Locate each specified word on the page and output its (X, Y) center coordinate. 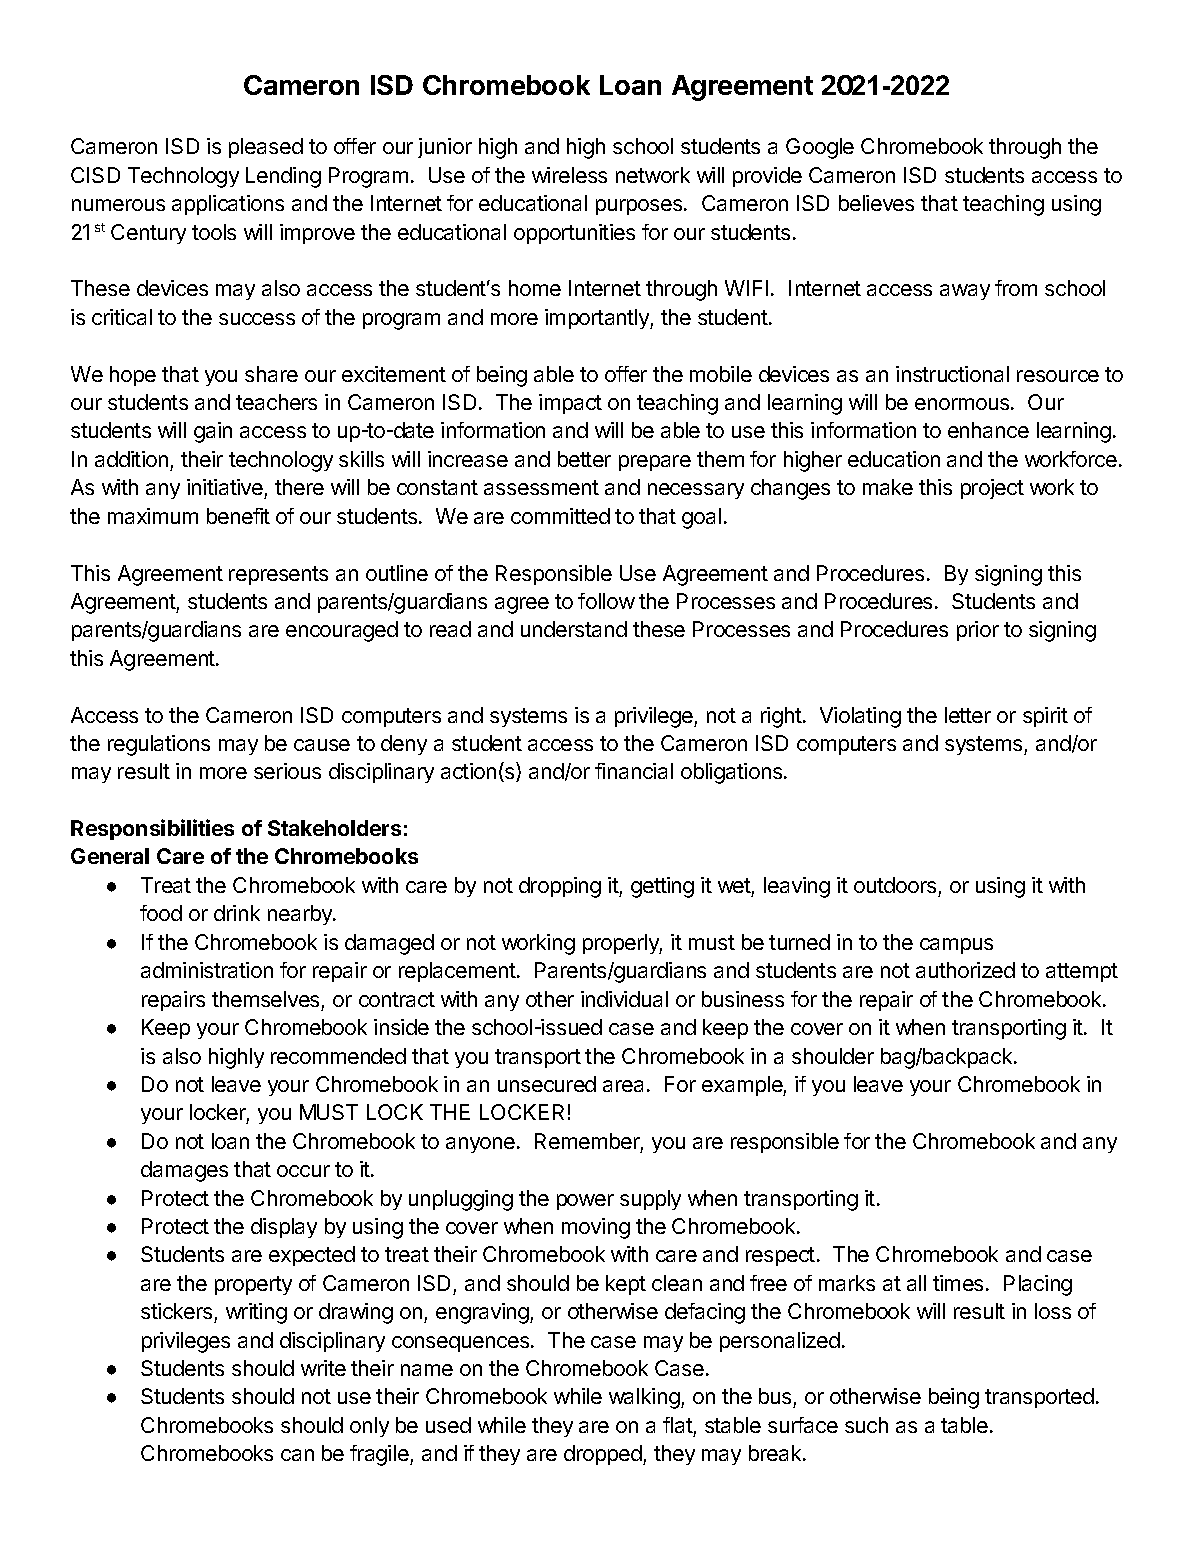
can (297, 1455)
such (866, 1425)
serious (287, 771)
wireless (569, 175)
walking (644, 1398)
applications (228, 205)
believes (876, 203)
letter (968, 715)
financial (634, 771)
